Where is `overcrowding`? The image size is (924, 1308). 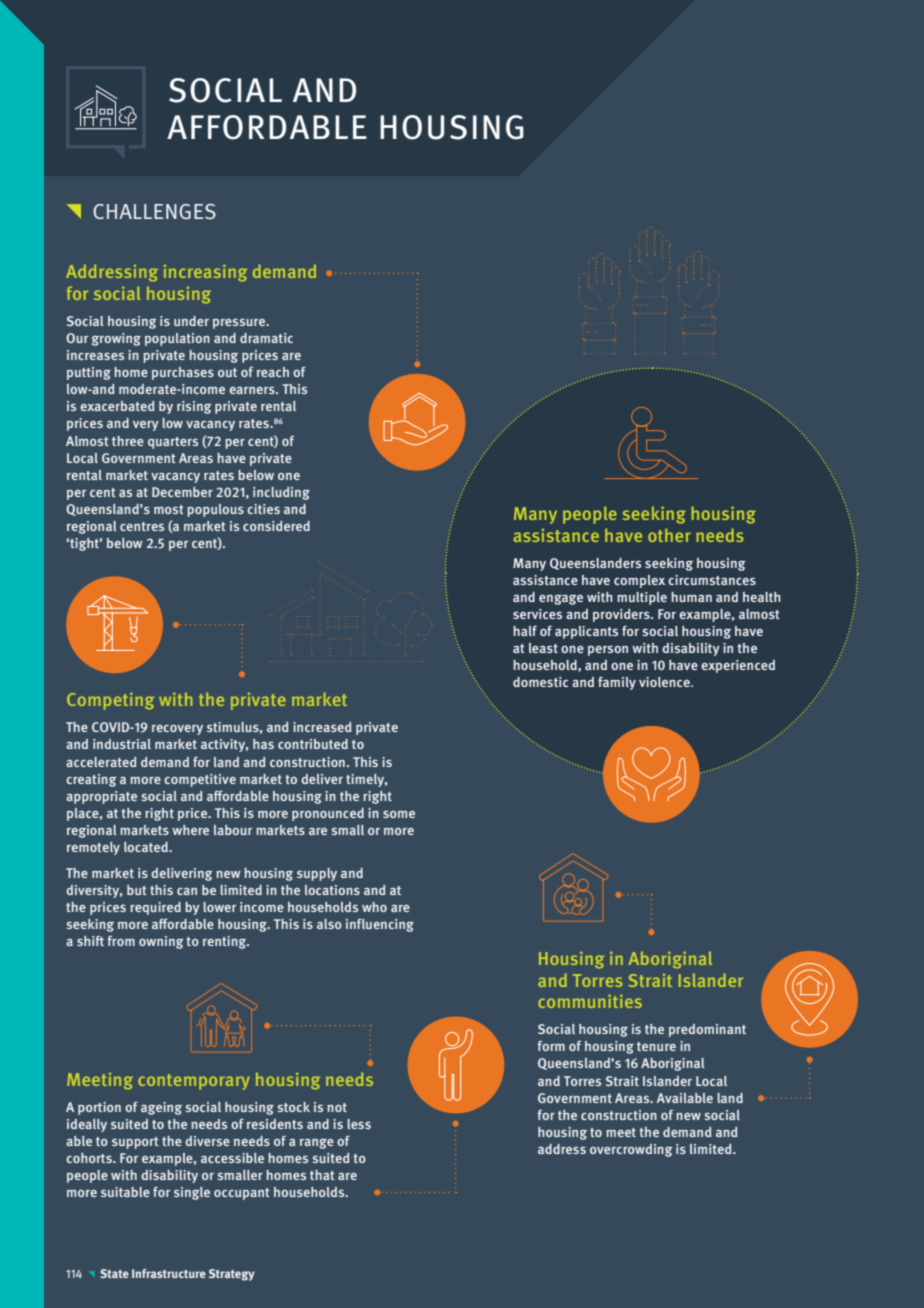
overcrowding is located at coordinates (631, 1150).
